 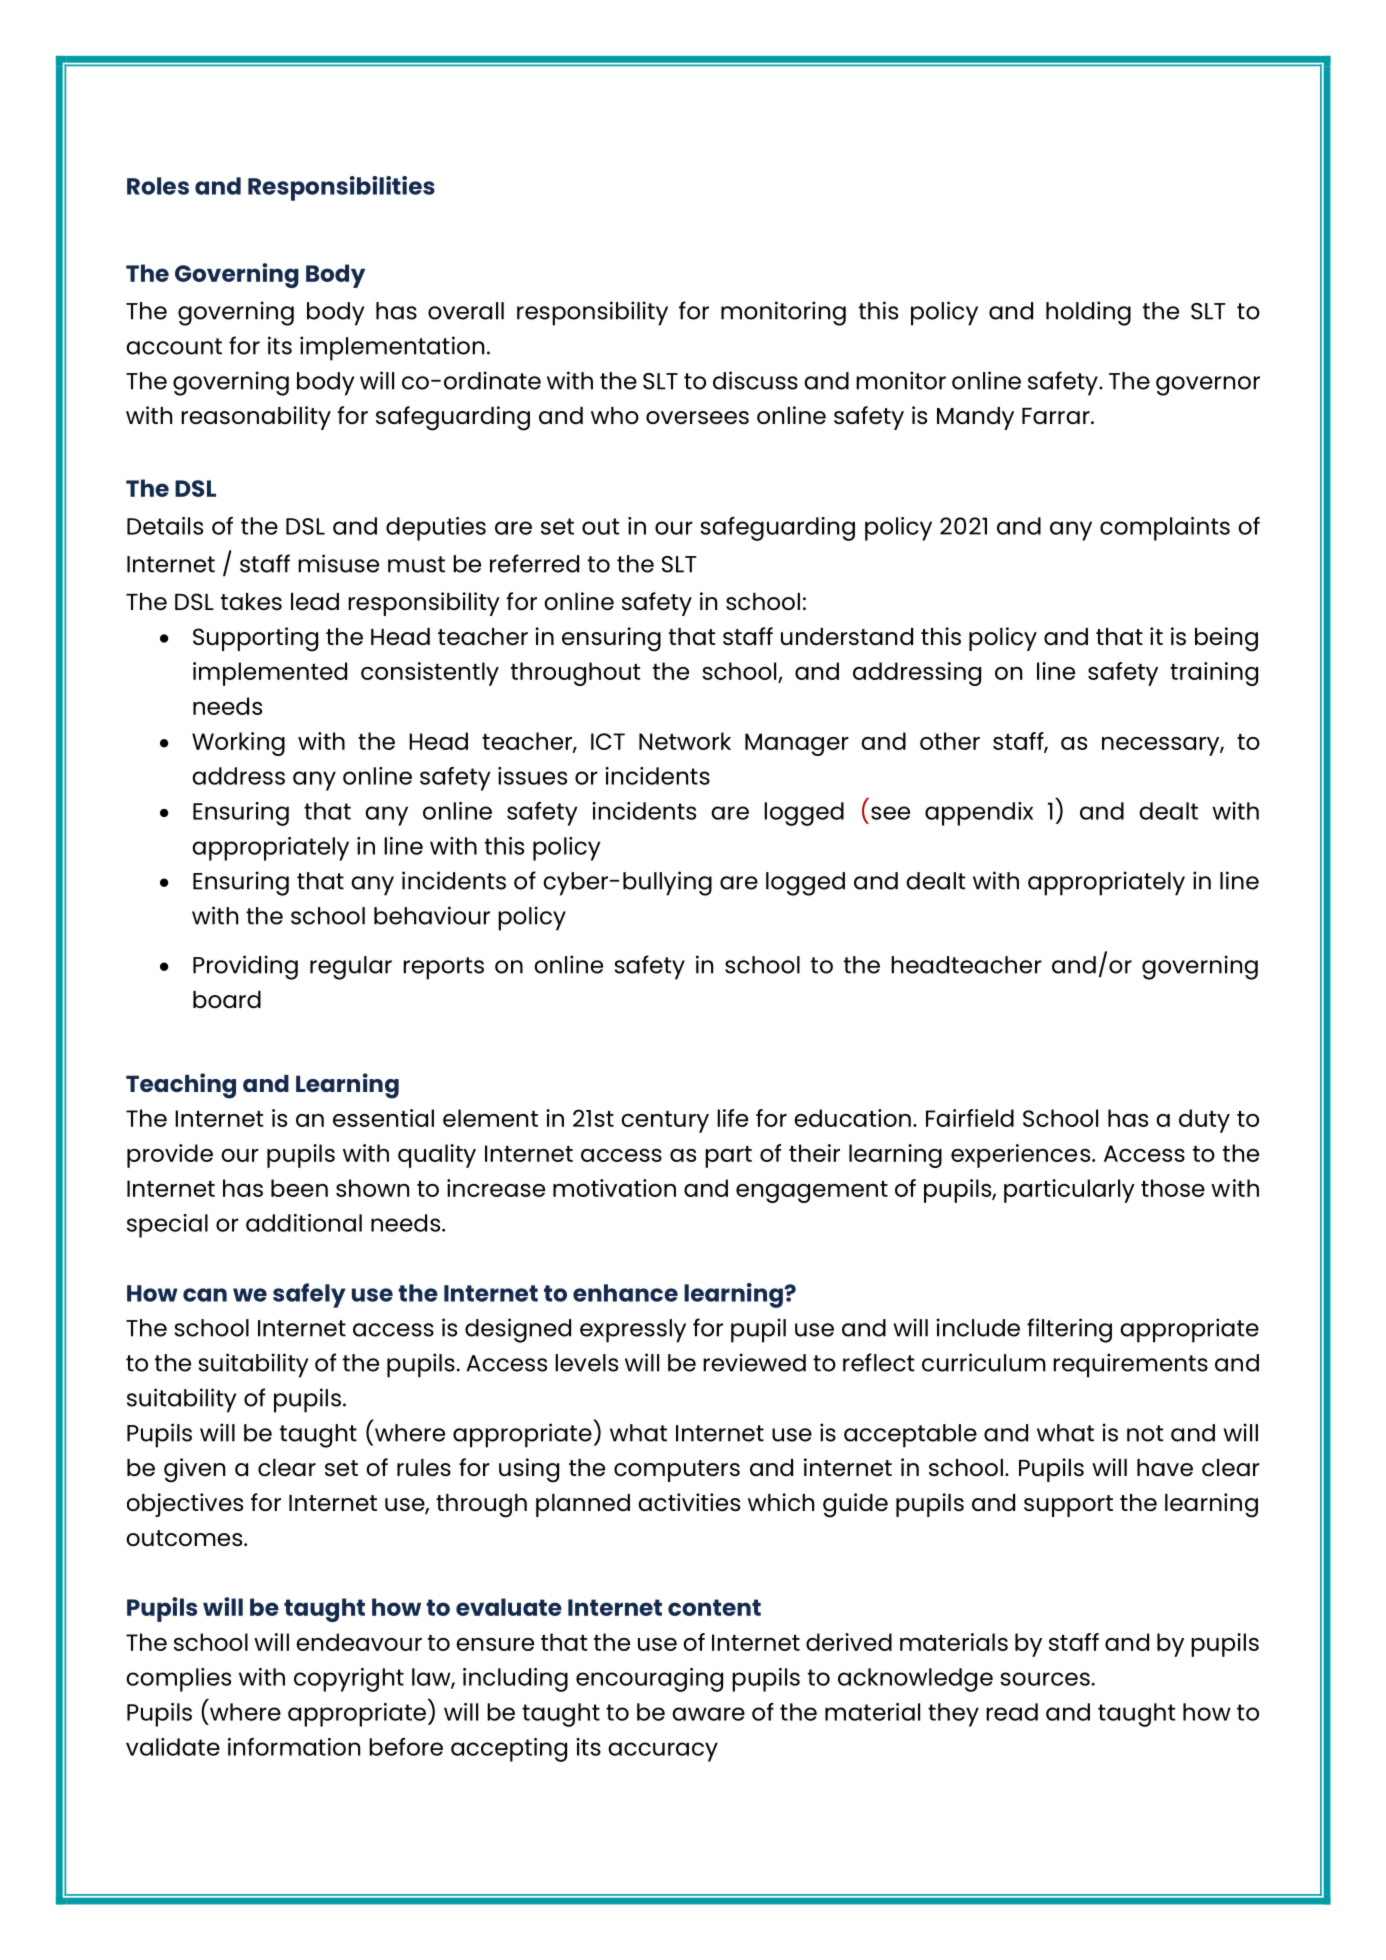 What do you see at coordinates (708, 1714) in the screenshot?
I see `aware` at bounding box center [708, 1714].
